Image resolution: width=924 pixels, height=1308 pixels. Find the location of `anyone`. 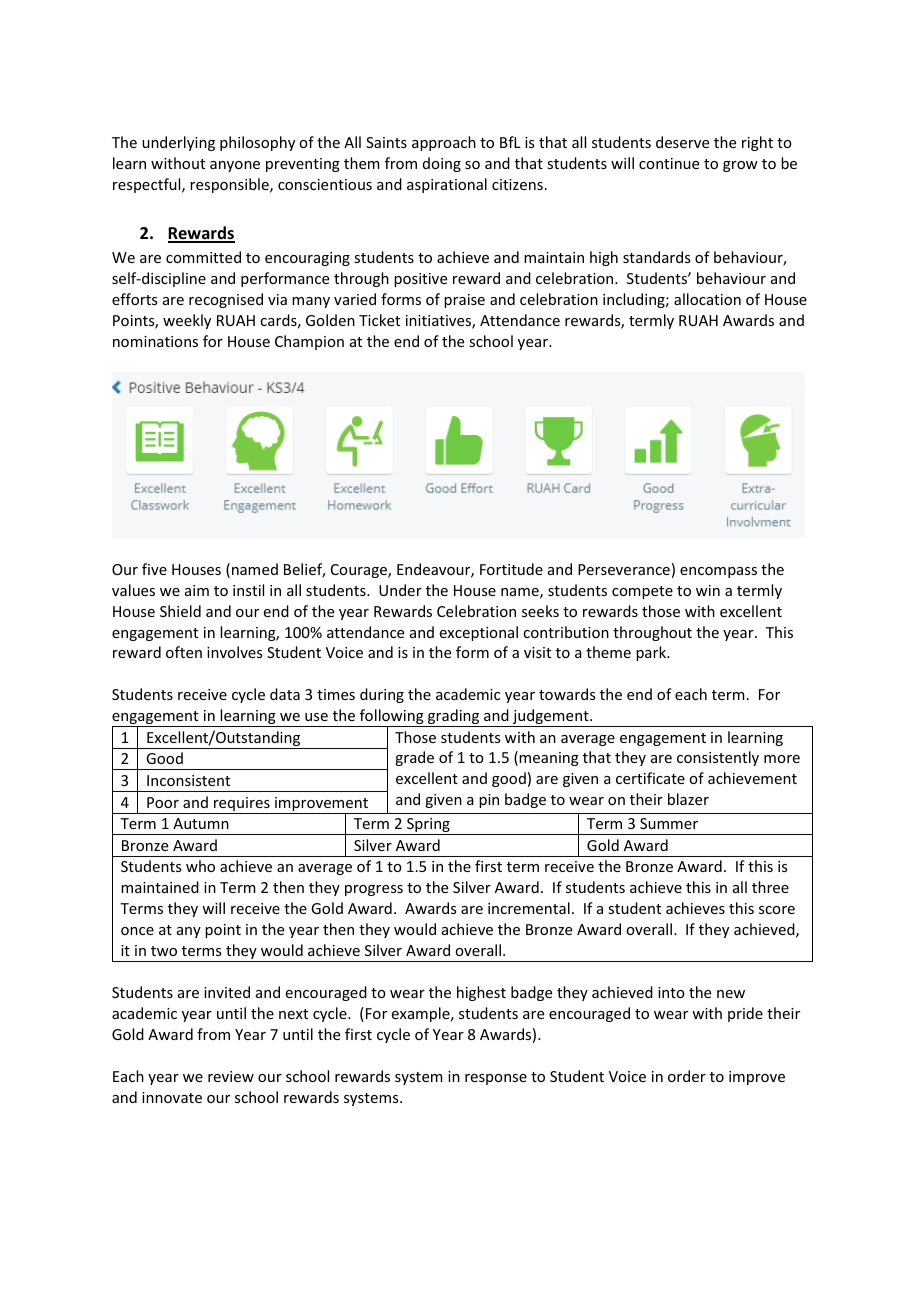

anyone is located at coordinates (235, 166).
